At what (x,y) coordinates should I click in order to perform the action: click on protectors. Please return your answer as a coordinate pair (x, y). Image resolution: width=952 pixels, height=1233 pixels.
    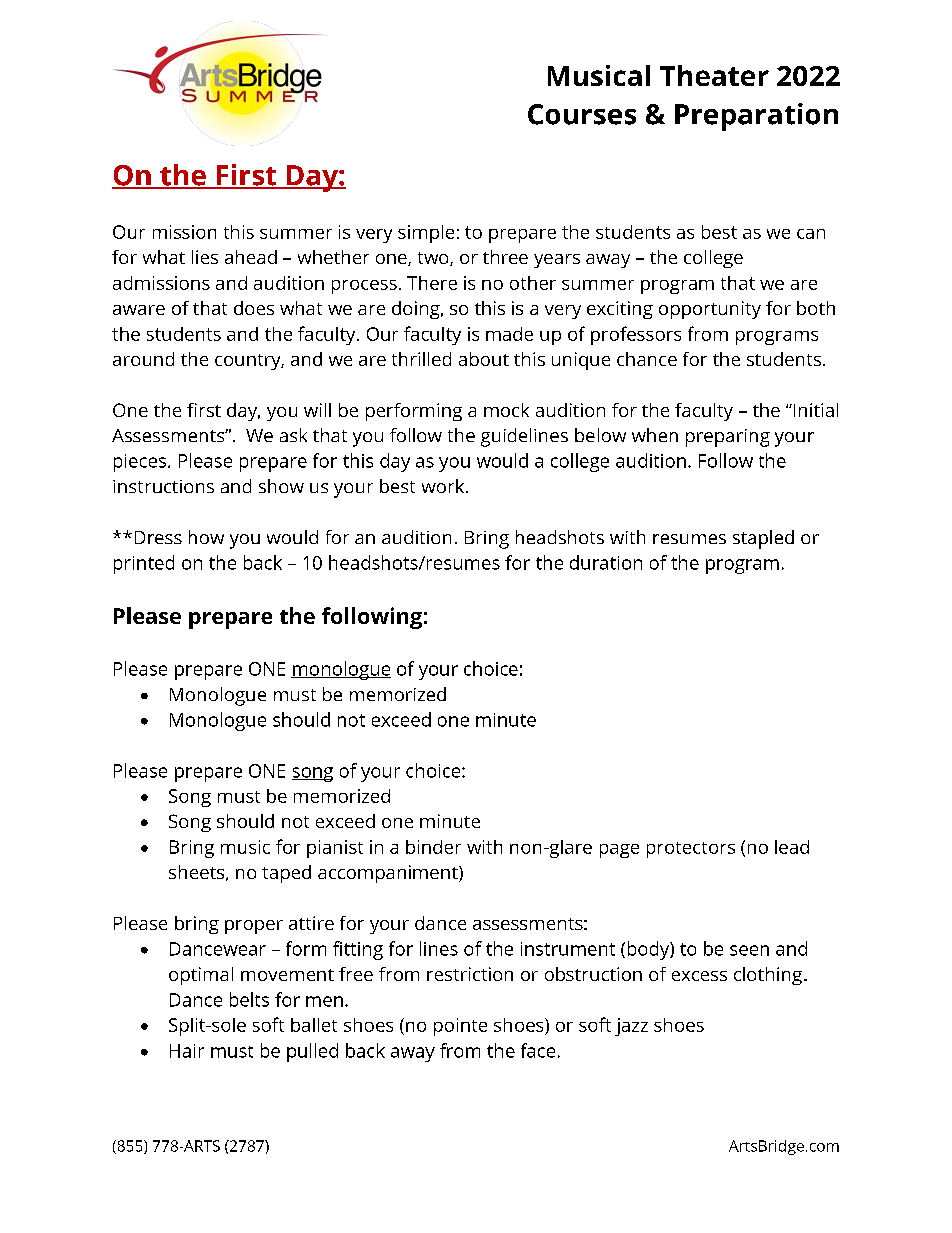
    Looking at the image, I should click on (691, 850).
